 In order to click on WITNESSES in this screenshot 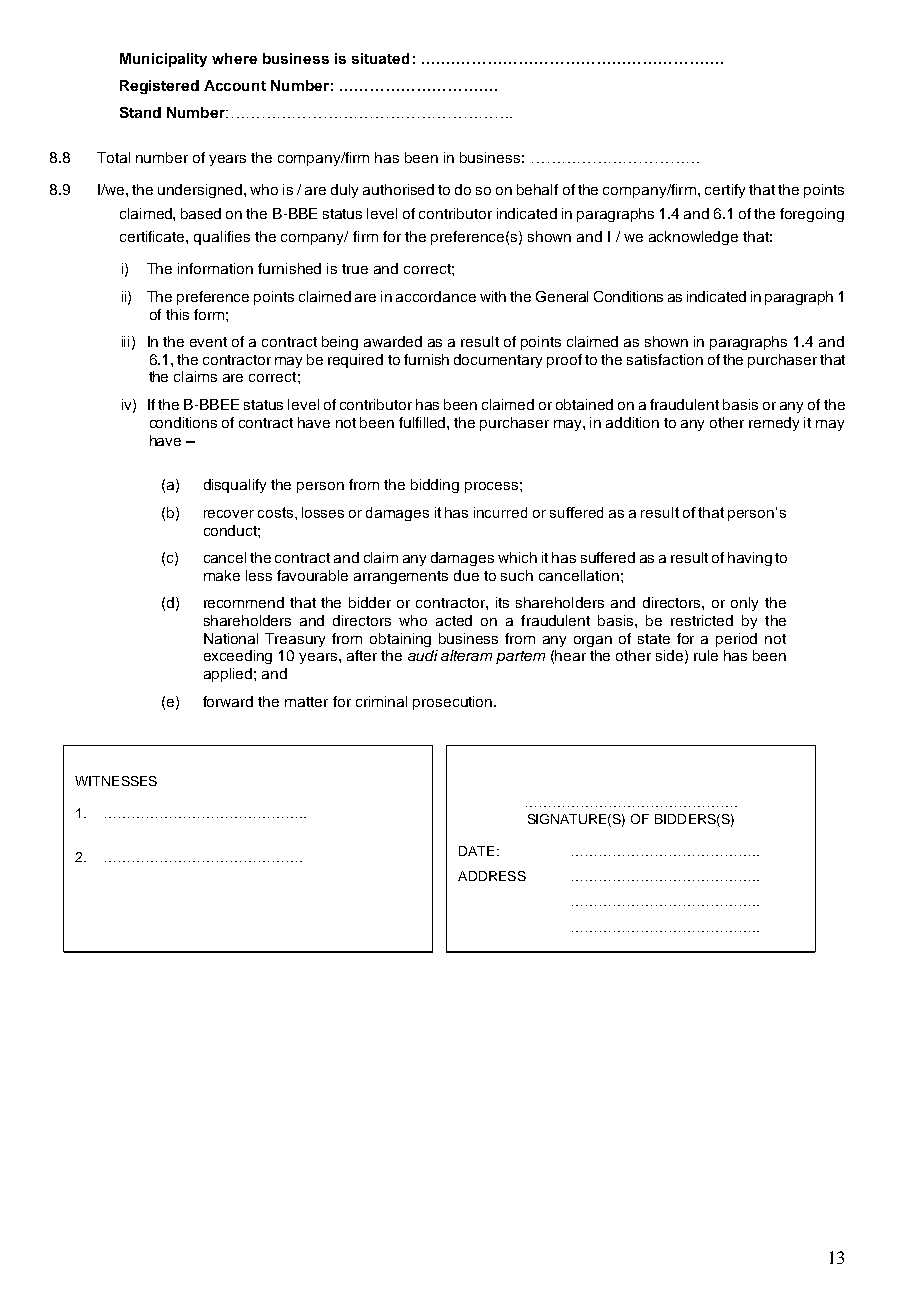, I will do `click(116, 781)`.
